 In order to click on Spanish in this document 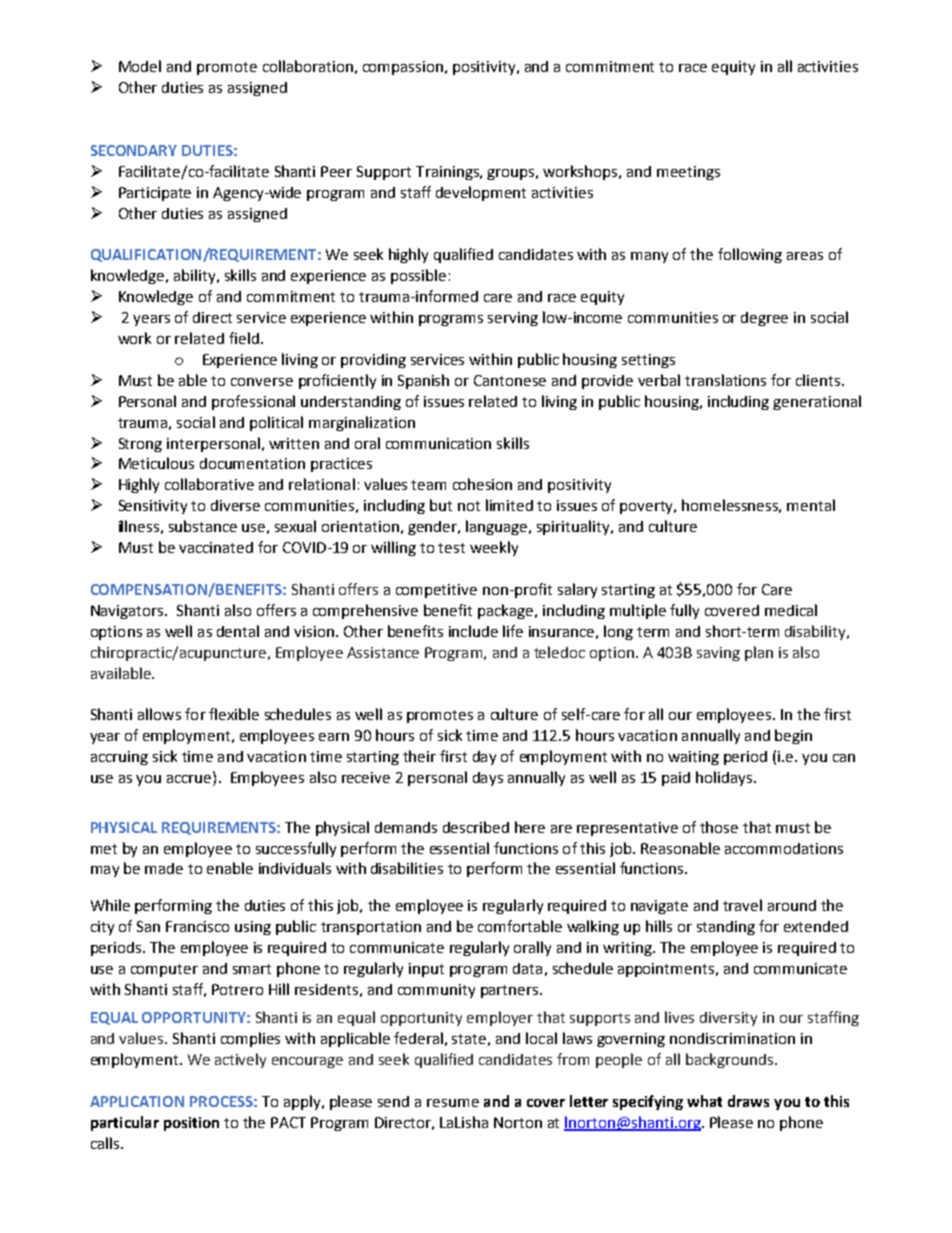, I will do `click(423, 381)`.
